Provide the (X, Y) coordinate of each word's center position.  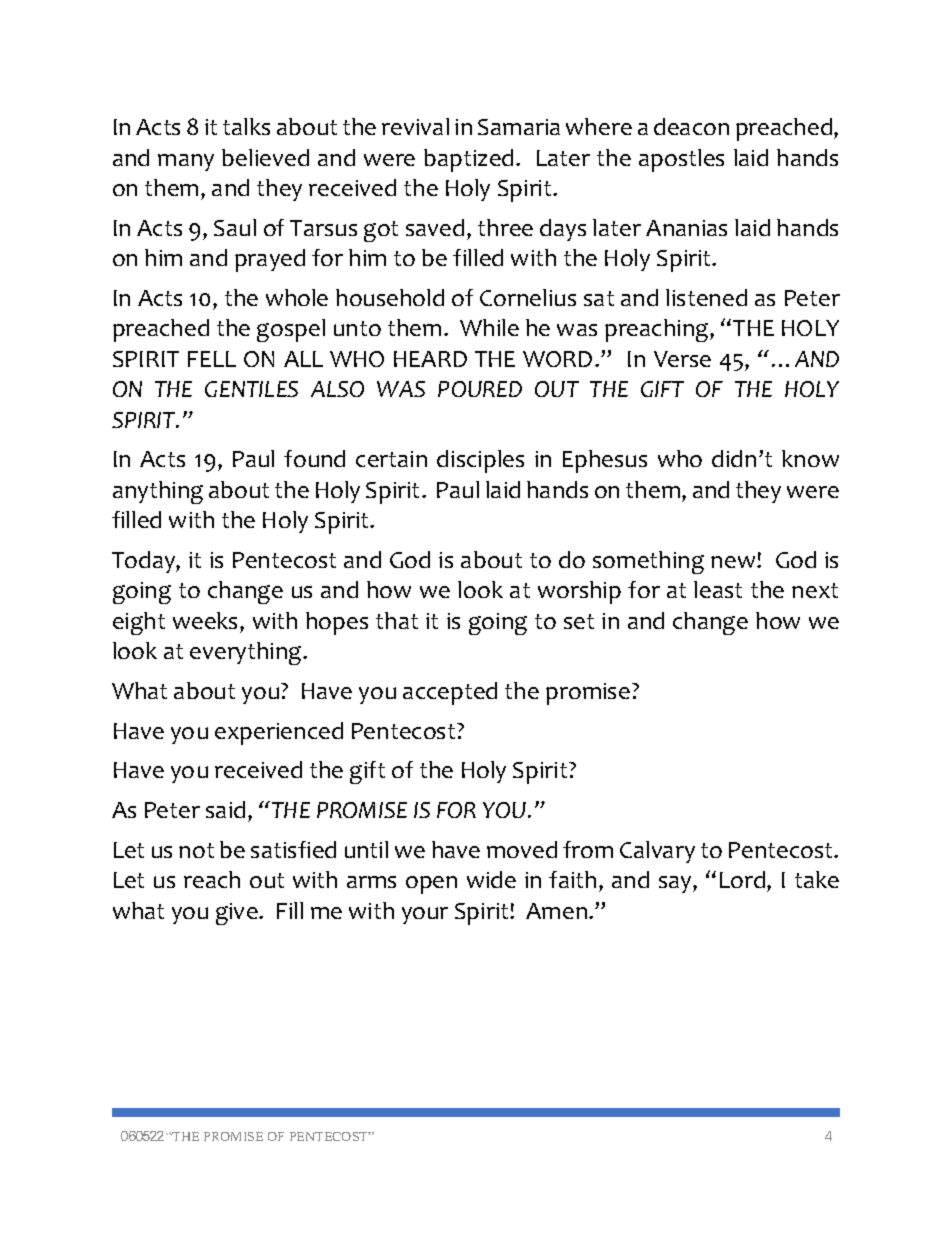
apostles (681, 160)
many (186, 162)
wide (491, 879)
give (238, 914)
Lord (744, 881)
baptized (468, 160)
